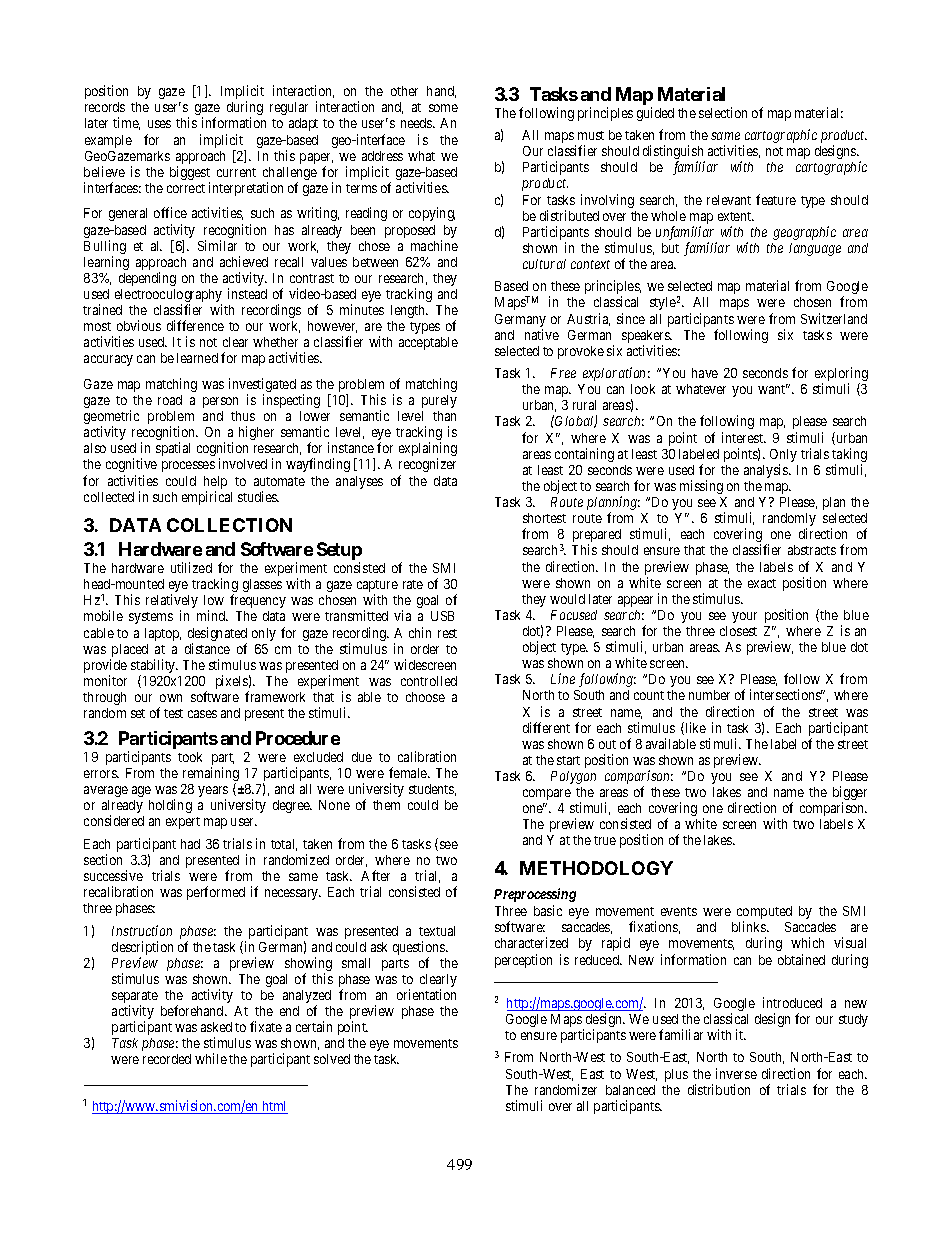  I want to click on orientation, so click(426, 994).
